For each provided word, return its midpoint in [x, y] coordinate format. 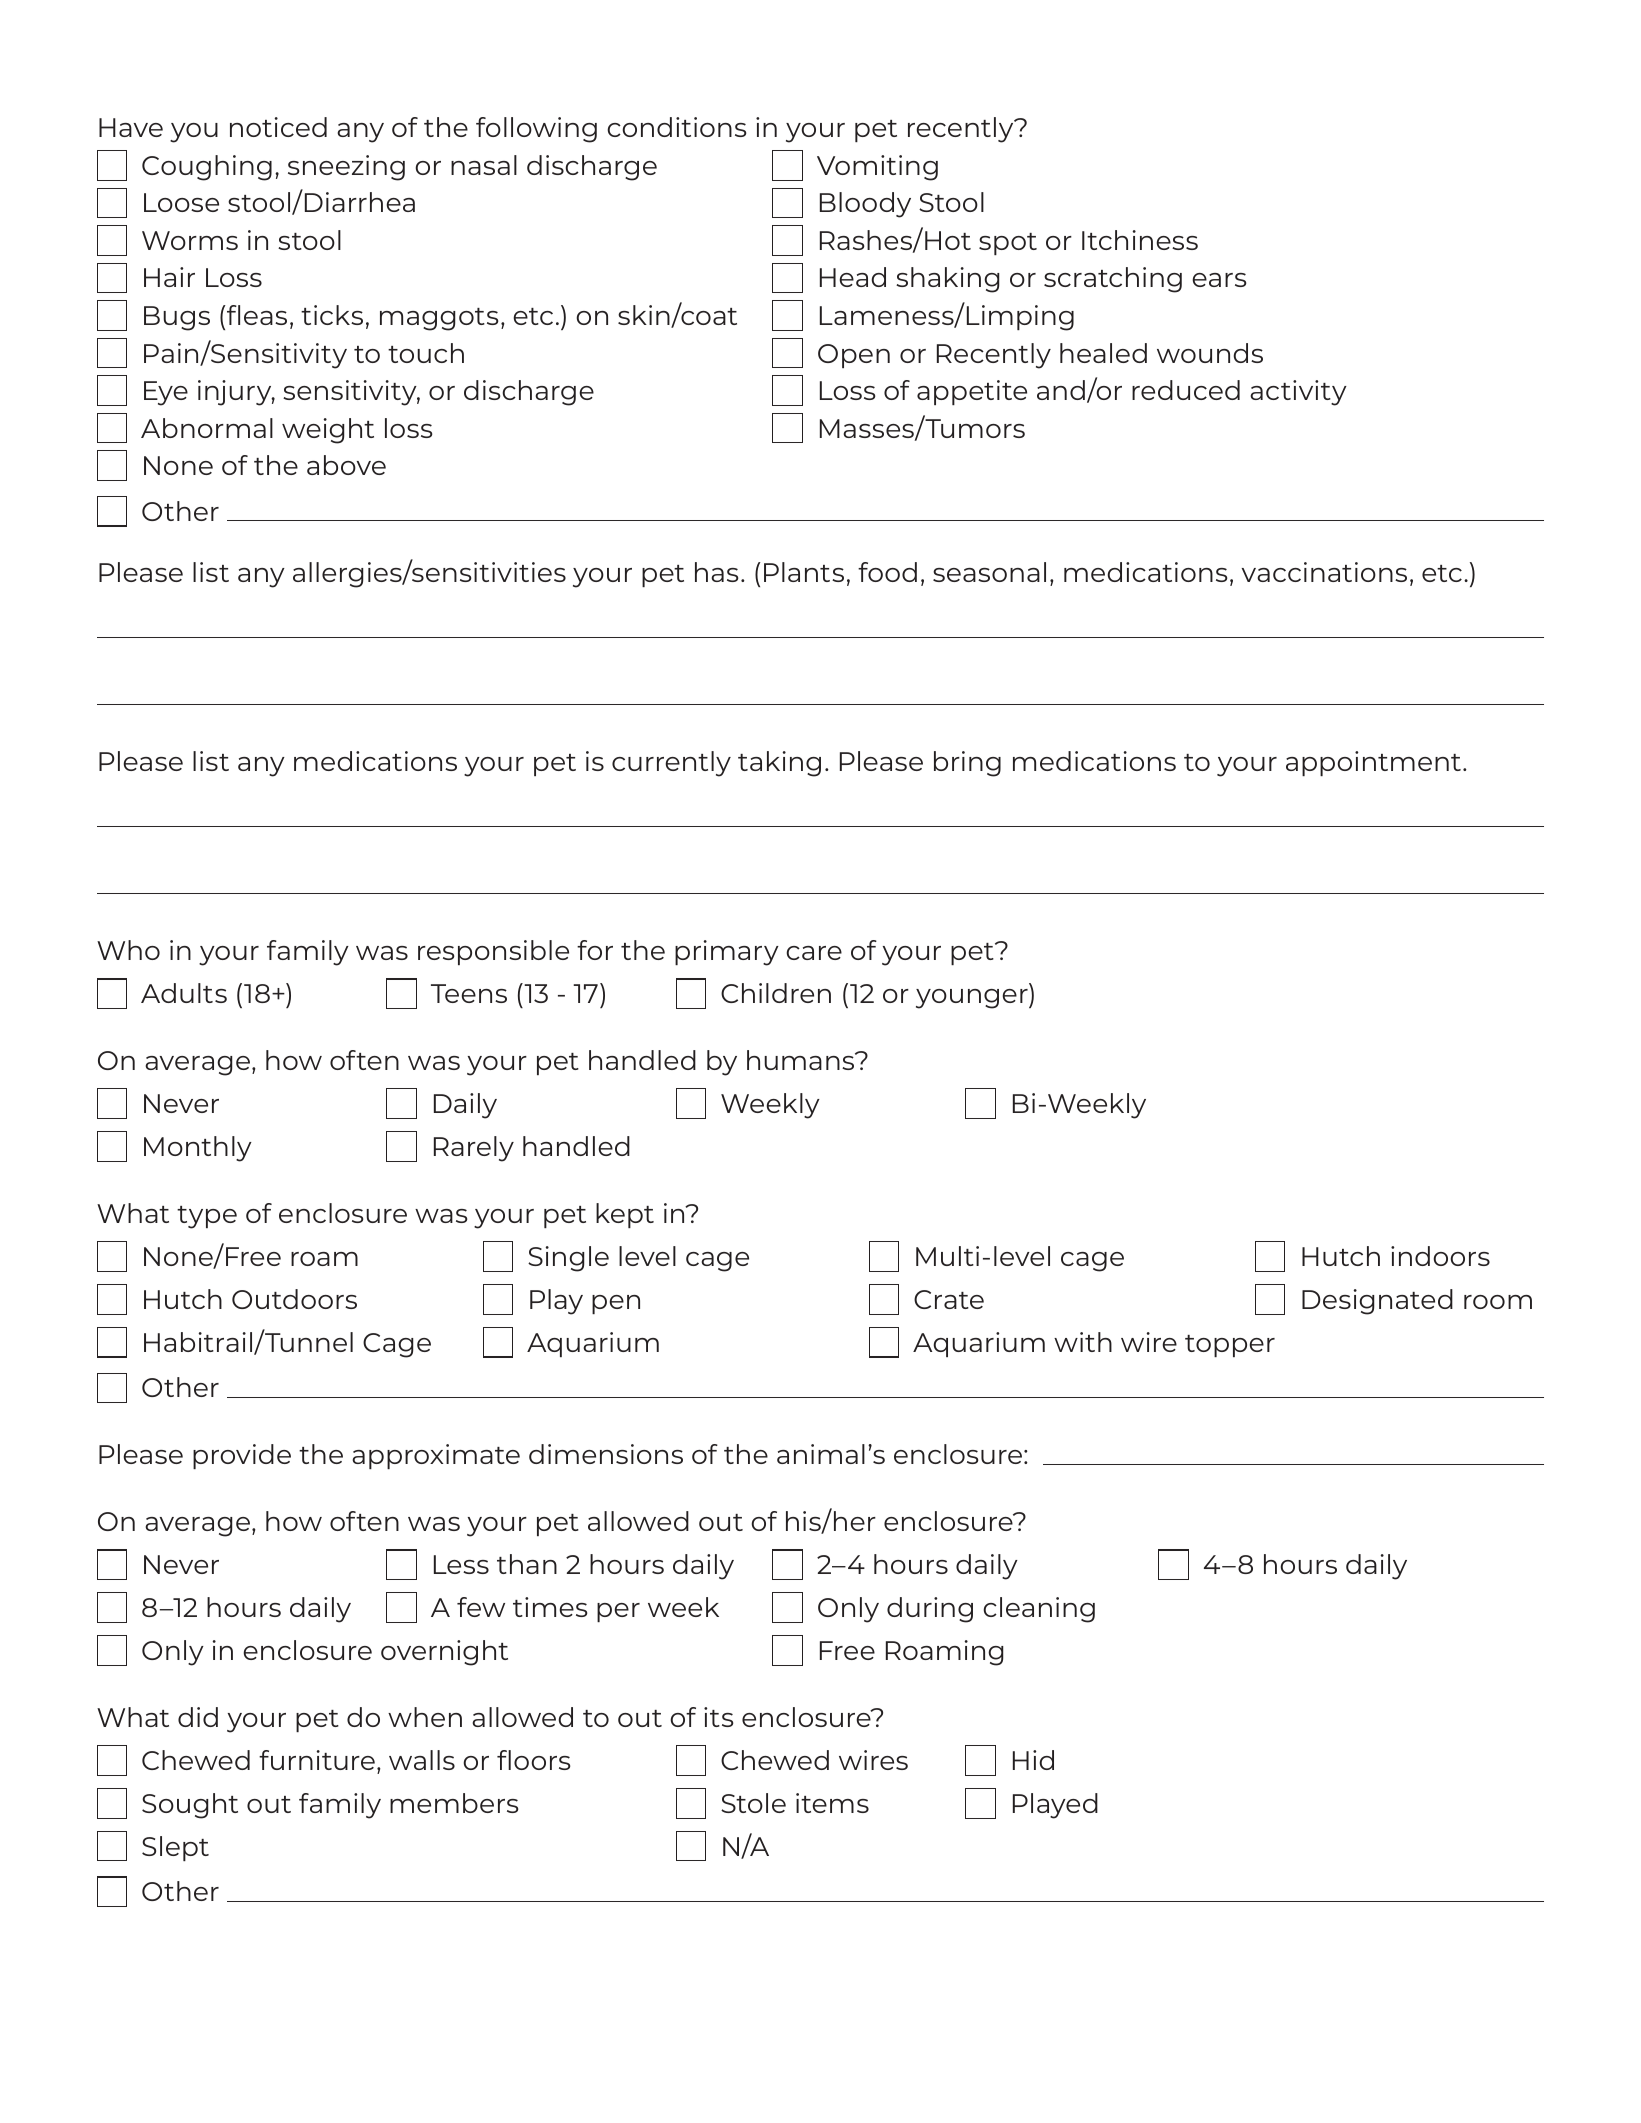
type [207, 1217]
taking [779, 764]
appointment [1373, 763]
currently [671, 764]
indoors [1440, 1256]
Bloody [865, 205]
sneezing [346, 168]
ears [1219, 280]
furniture [317, 1760]
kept [625, 1215]
